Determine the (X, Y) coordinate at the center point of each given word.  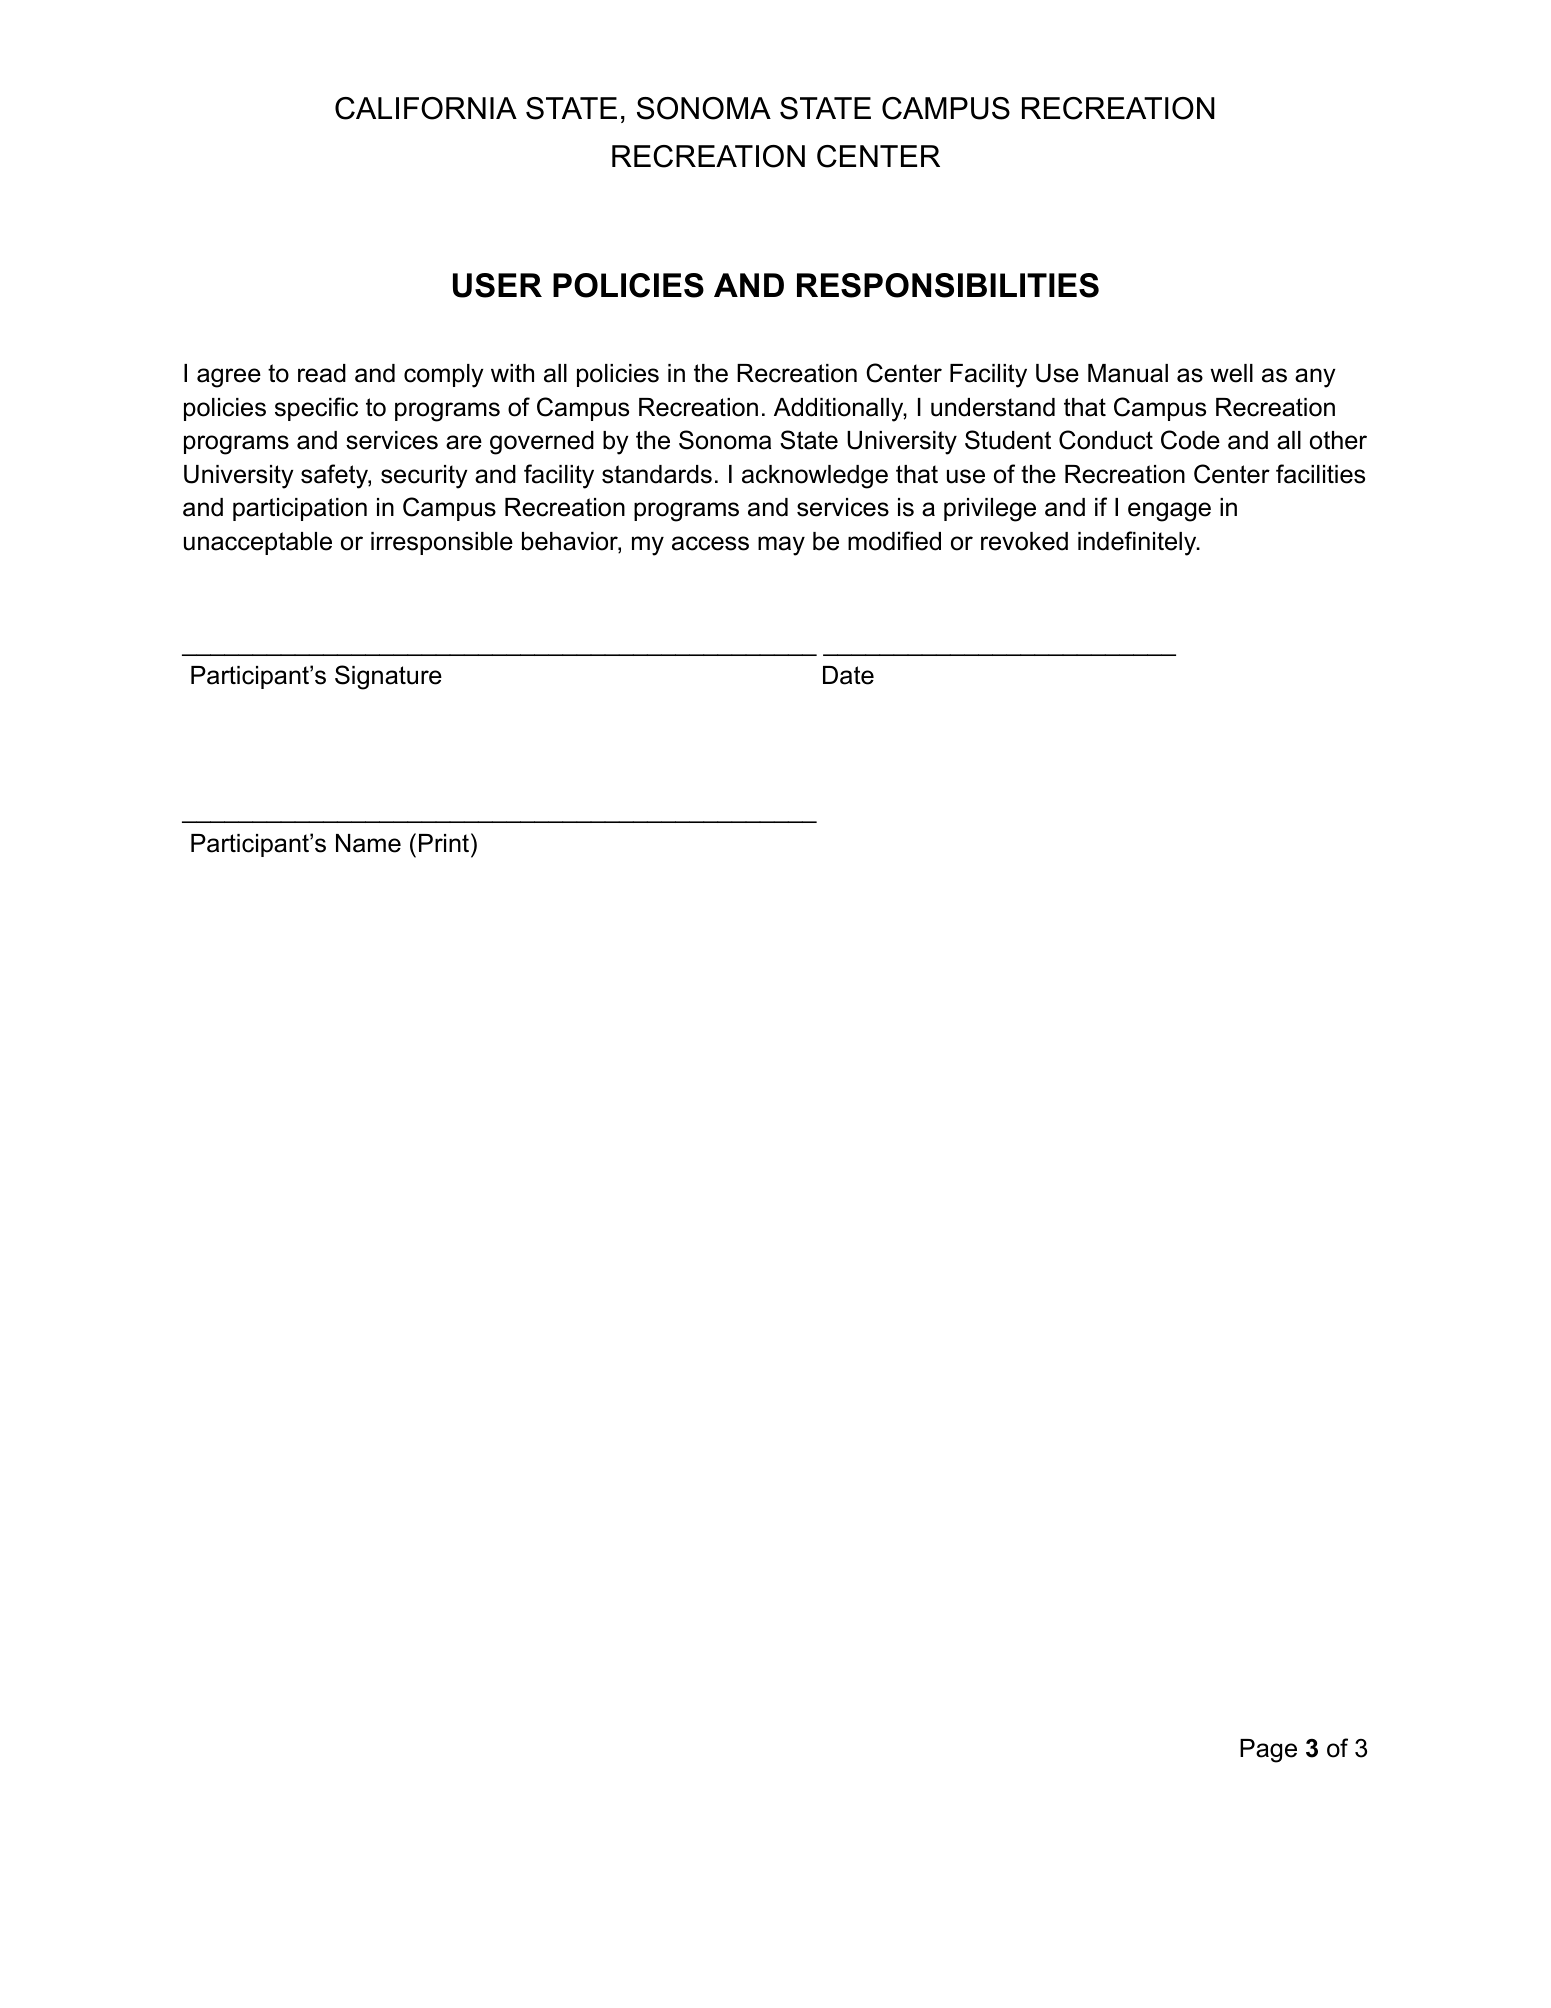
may (781, 546)
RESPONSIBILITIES (948, 285)
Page (1268, 1751)
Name (368, 843)
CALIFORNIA (426, 108)
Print (445, 842)
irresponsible (442, 543)
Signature (388, 677)
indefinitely (1138, 543)
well (1231, 373)
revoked (1024, 541)
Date (848, 675)
